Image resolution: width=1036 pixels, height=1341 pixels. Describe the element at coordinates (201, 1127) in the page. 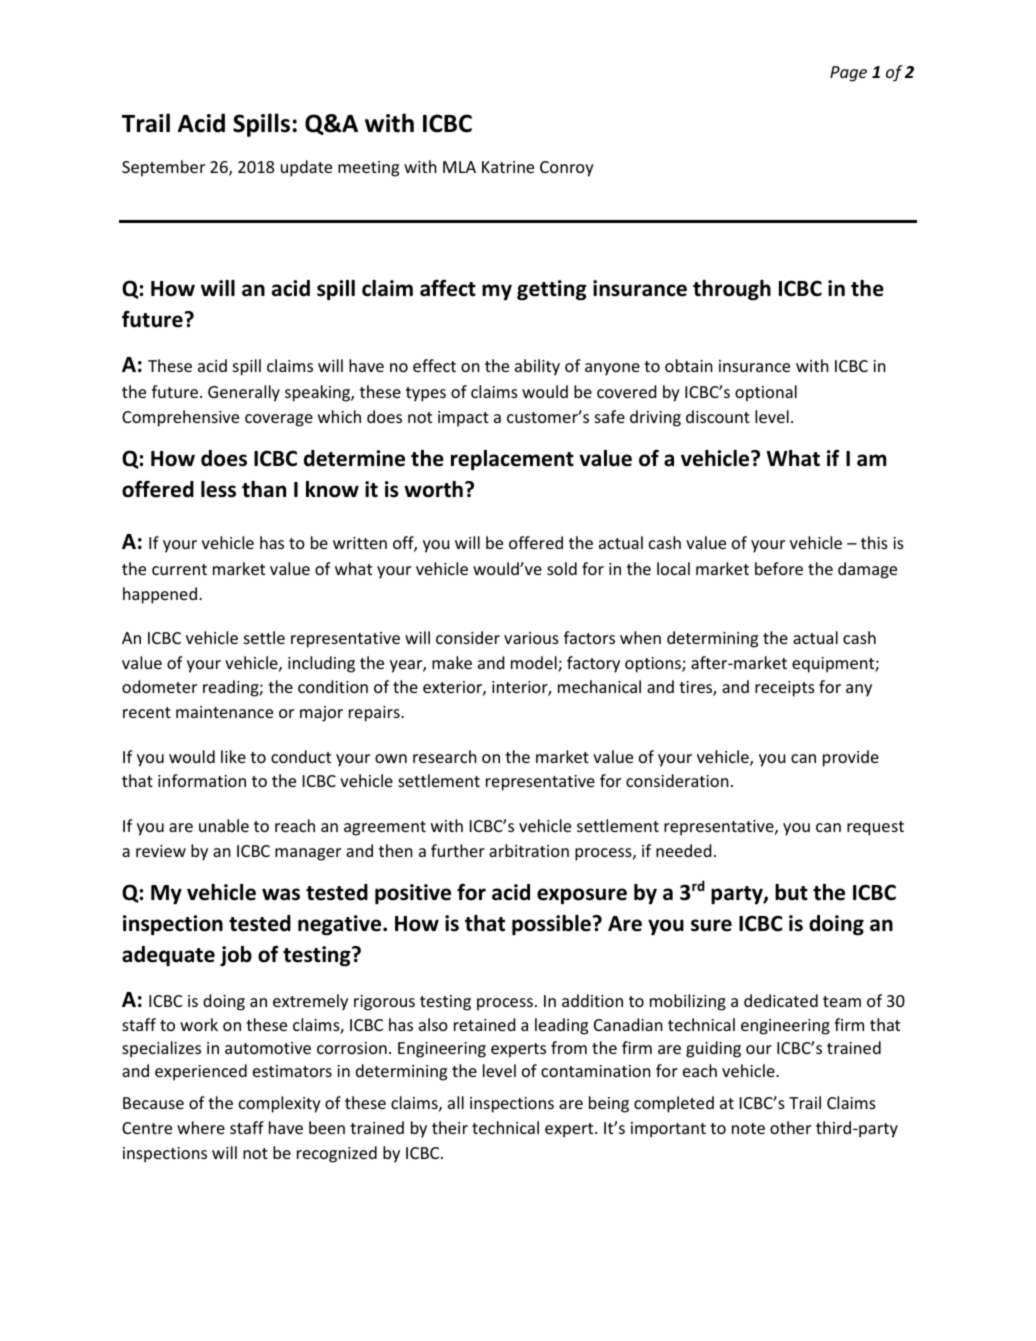

I see `where` at that location.
